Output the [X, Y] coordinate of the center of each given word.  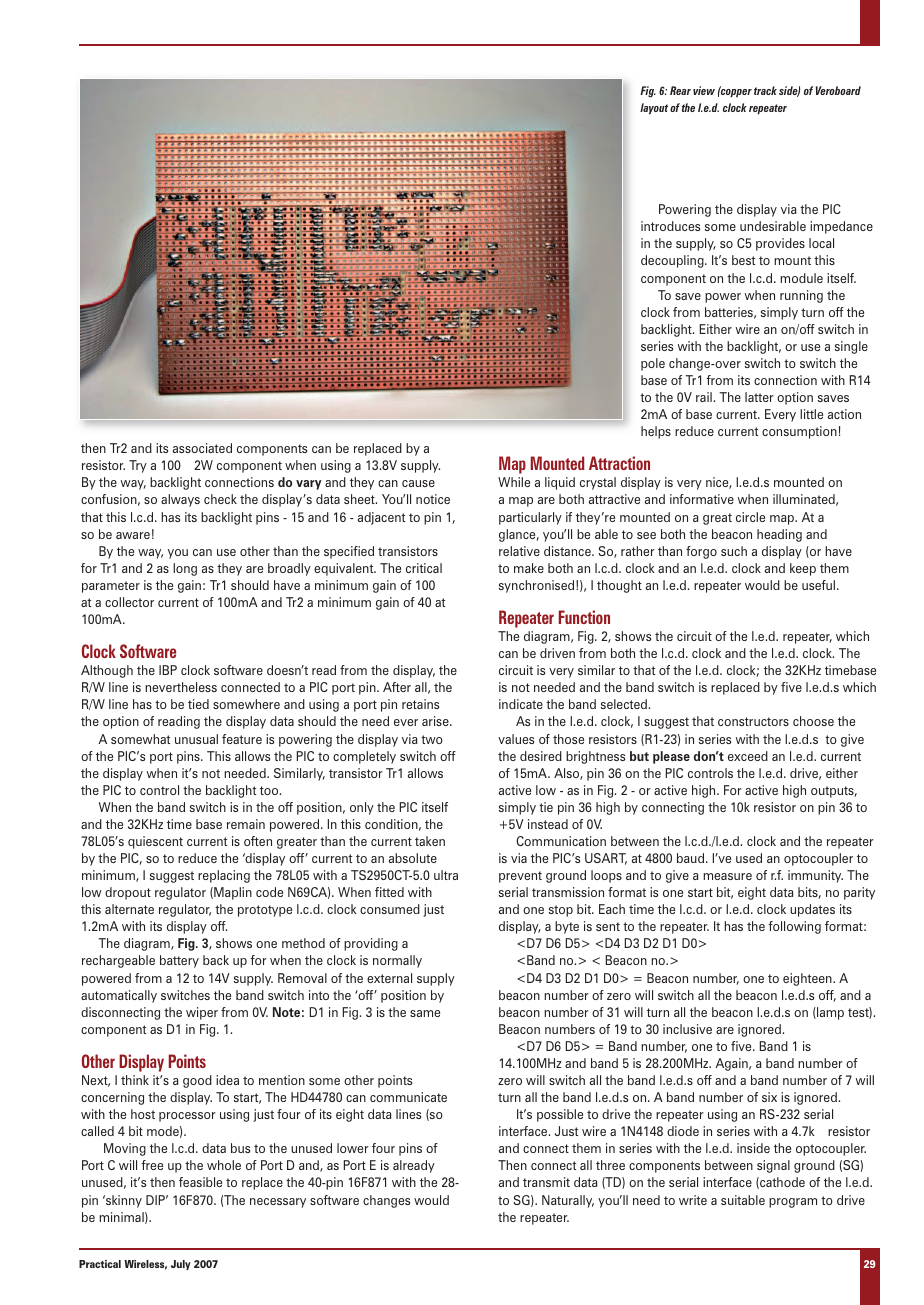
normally [397, 961]
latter [759, 397]
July [181, 1265]
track [765, 90]
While [514, 482]
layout [654, 109]
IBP [168, 670]
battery [179, 961]
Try [138, 466]
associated [202, 448]
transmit [546, 1182]
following [794, 927]
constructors [753, 721]
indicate [521, 704]
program [793, 1203]
